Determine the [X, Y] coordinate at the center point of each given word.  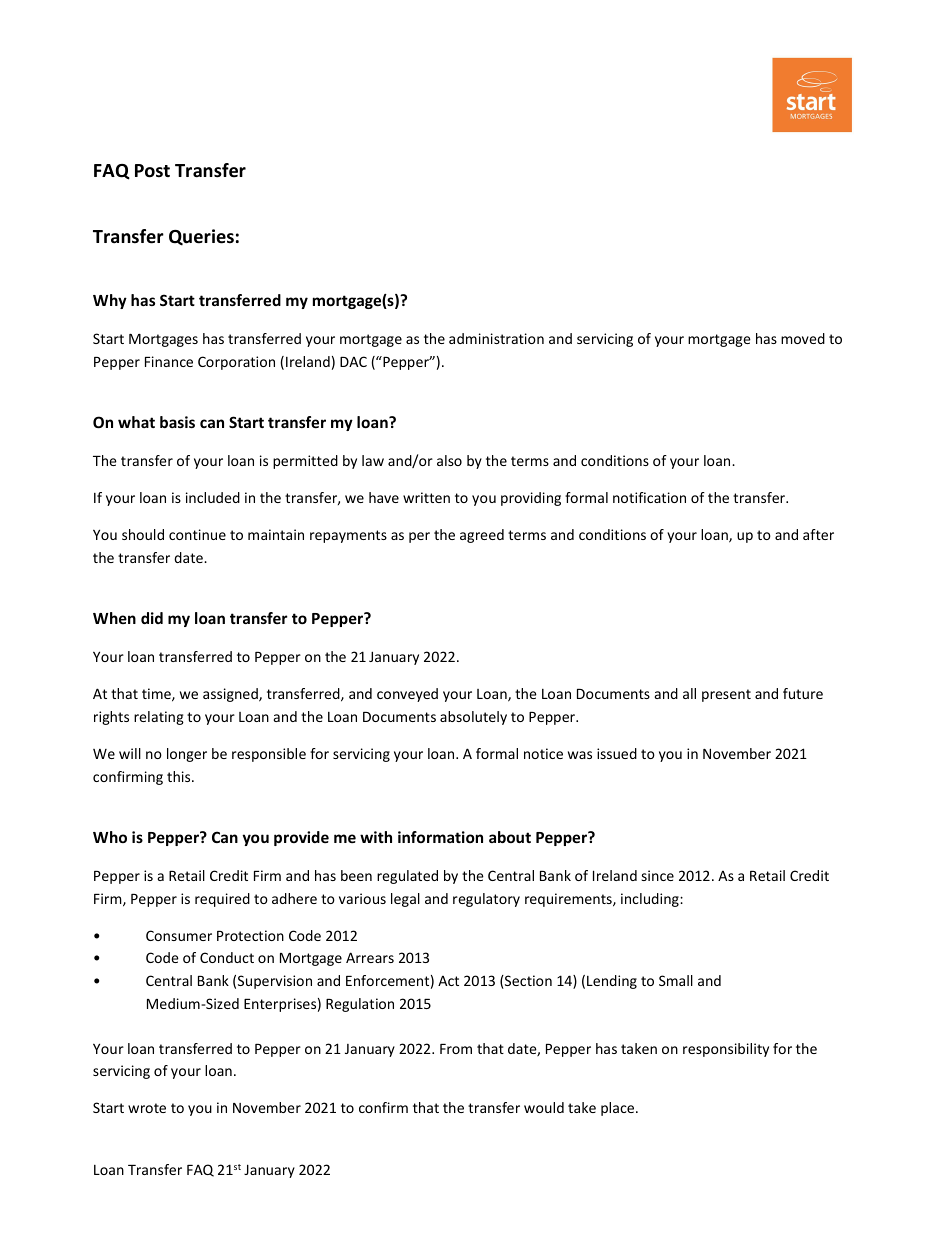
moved [803, 338]
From [456, 1049]
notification [649, 497]
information [440, 837]
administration [496, 338]
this [180, 776]
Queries [201, 237]
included [213, 497]
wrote [147, 1108]
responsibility [726, 1050]
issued [617, 753]
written [426, 497]
